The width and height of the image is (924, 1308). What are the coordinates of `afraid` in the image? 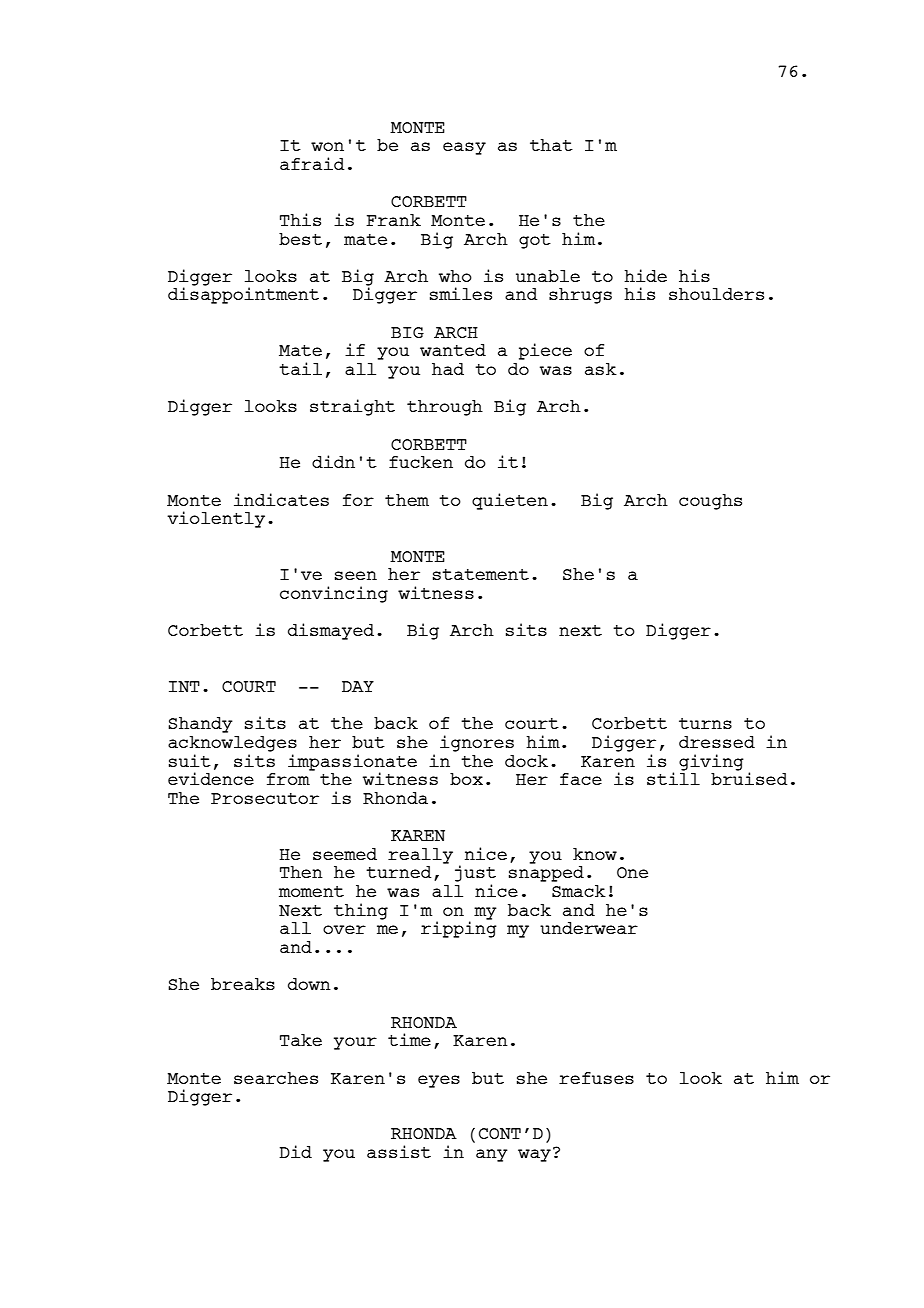 It's located at (312, 163).
